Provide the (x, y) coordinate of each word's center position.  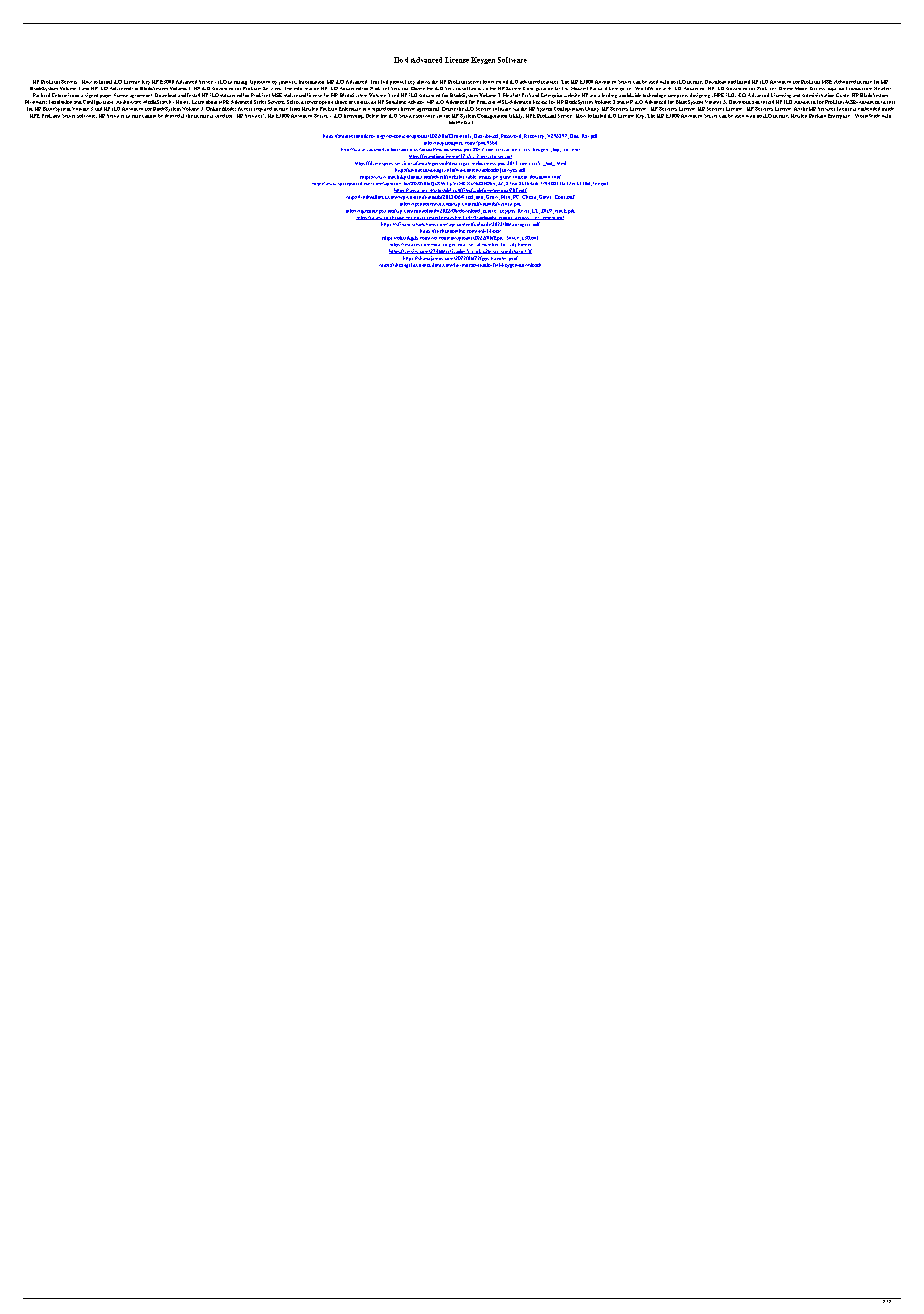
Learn (198, 102)
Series (260, 102)
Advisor (416, 102)
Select (293, 102)
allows (423, 82)
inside (888, 109)
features (549, 82)
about (211, 102)
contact (362, 102)
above (341, 102)
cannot (149, 116)
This (375, 82)
